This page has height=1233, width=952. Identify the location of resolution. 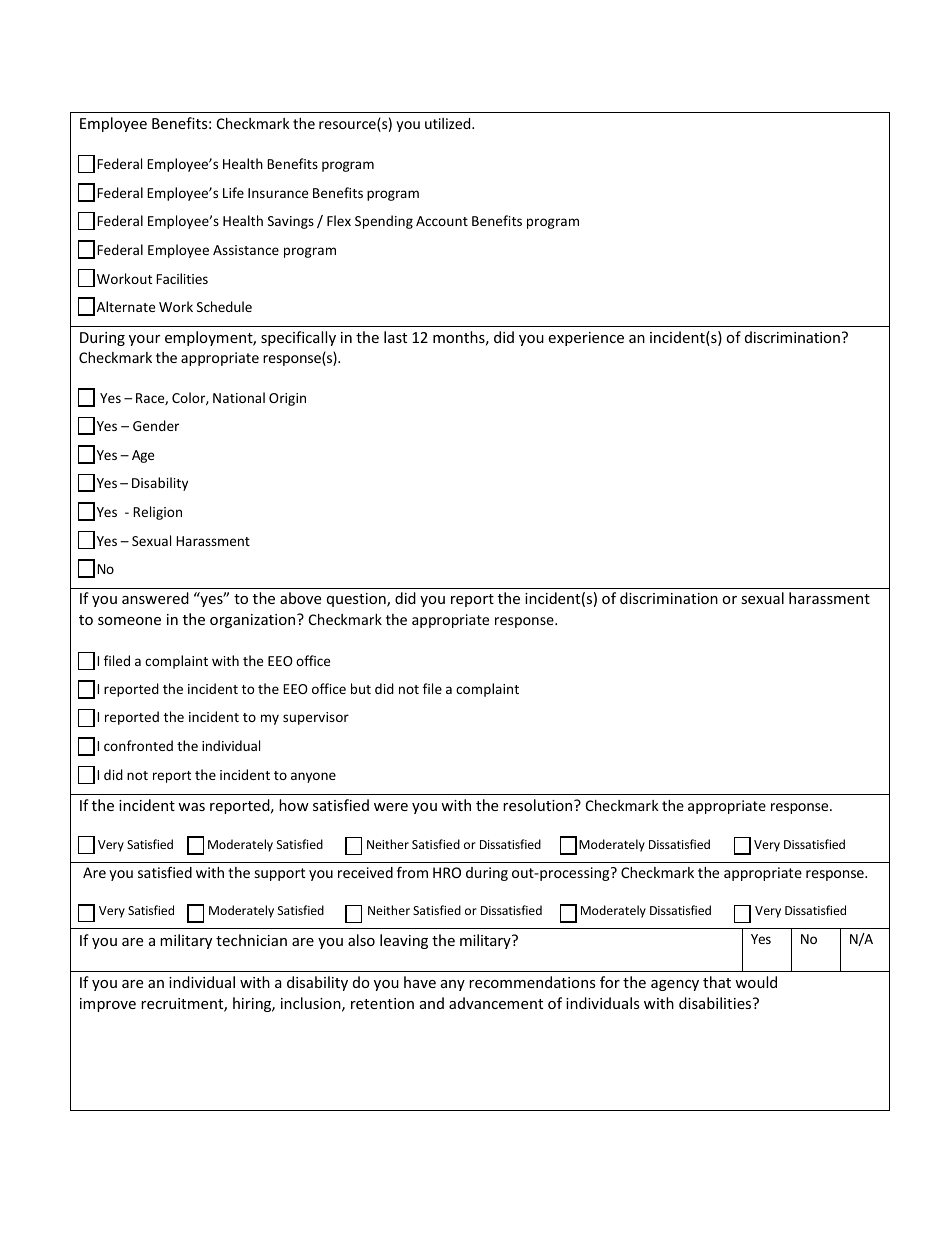
(539, 805).
